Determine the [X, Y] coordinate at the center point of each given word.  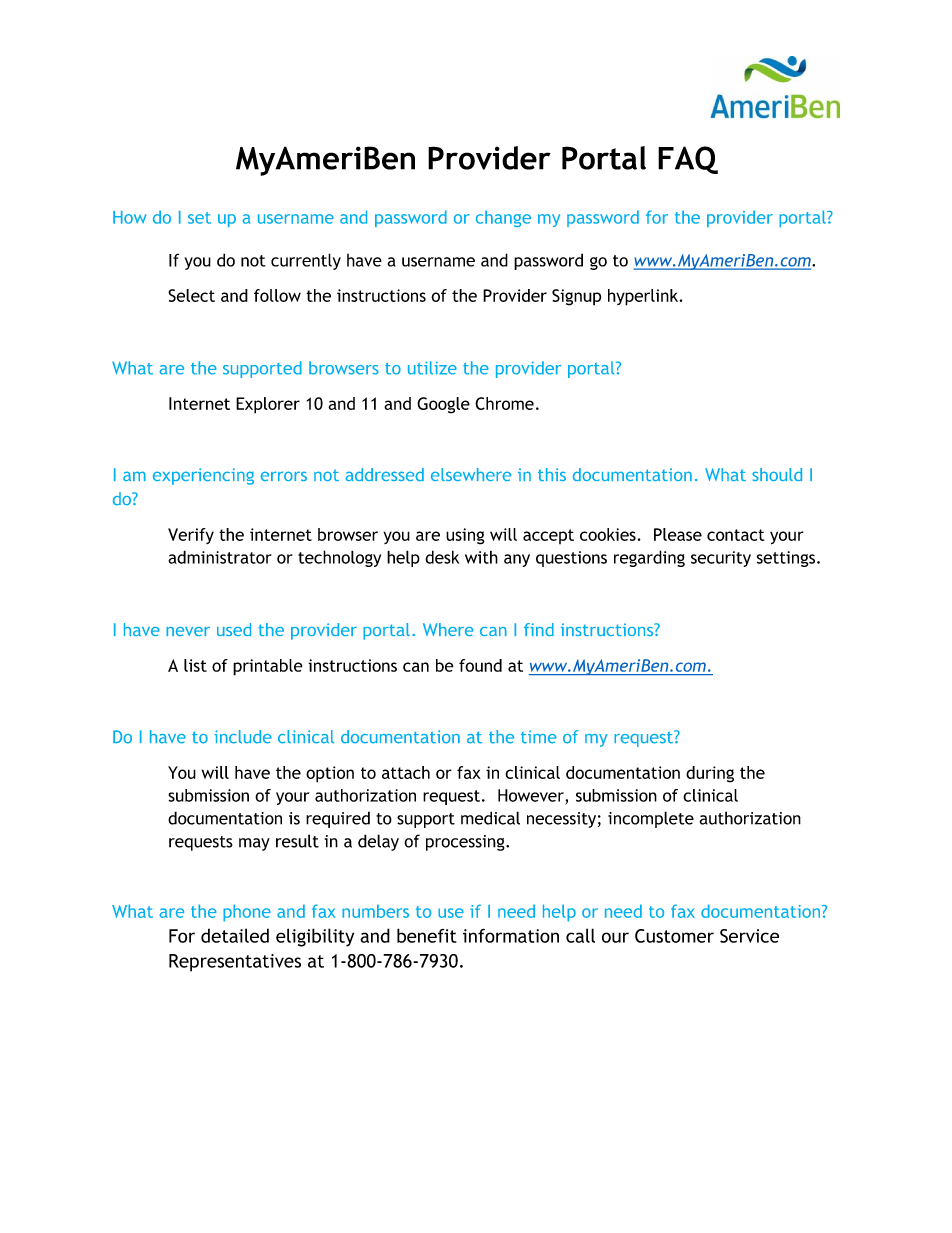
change [503, 218]
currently [306, 261]
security [721, 559]
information [511, 935]
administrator [220, 557]
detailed [235, 935]
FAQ [688, 160]
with [481, 557]
